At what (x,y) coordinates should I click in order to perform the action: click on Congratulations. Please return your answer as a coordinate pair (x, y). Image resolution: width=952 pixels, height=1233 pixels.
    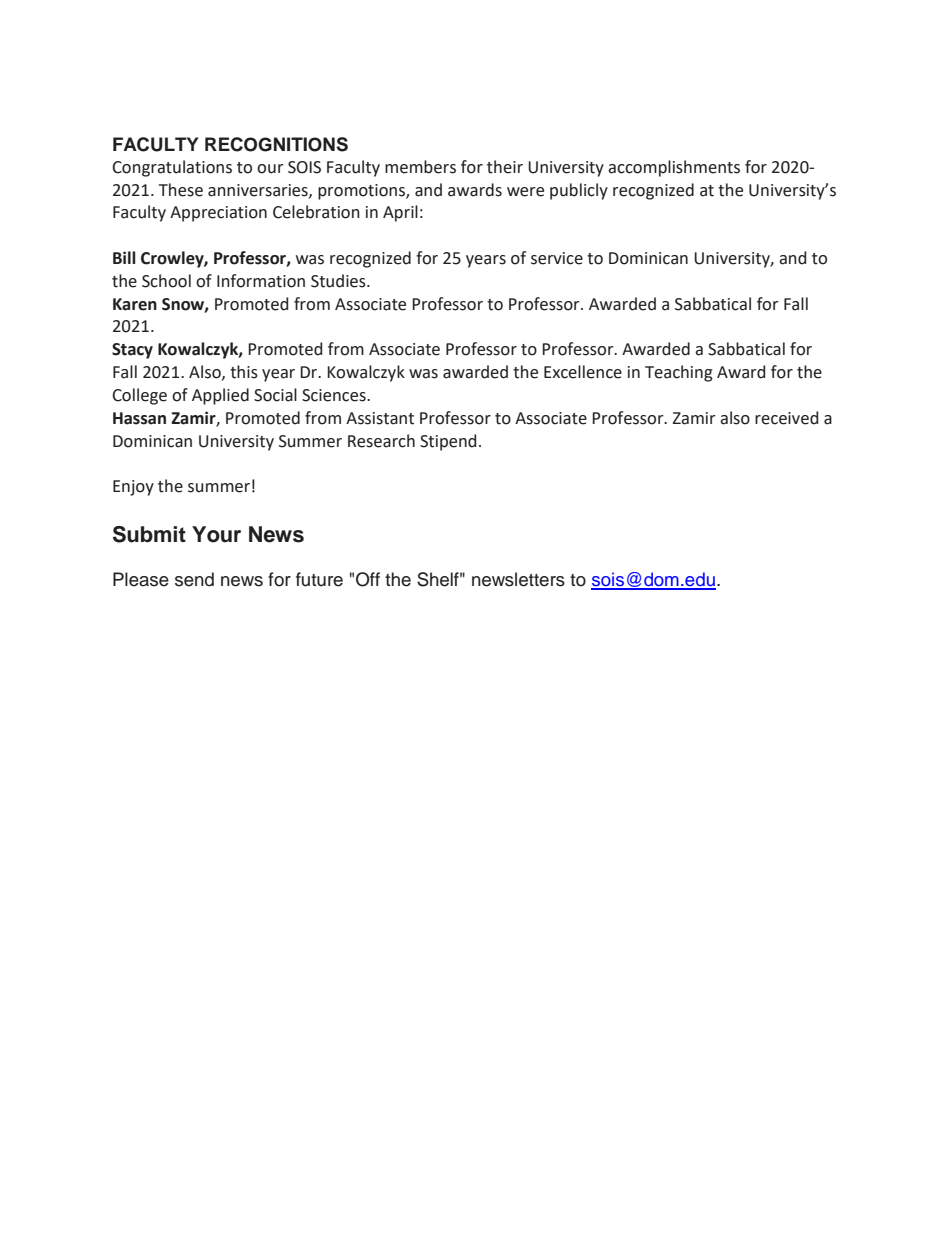
    Looking at the image, I should click on (172, 168).
